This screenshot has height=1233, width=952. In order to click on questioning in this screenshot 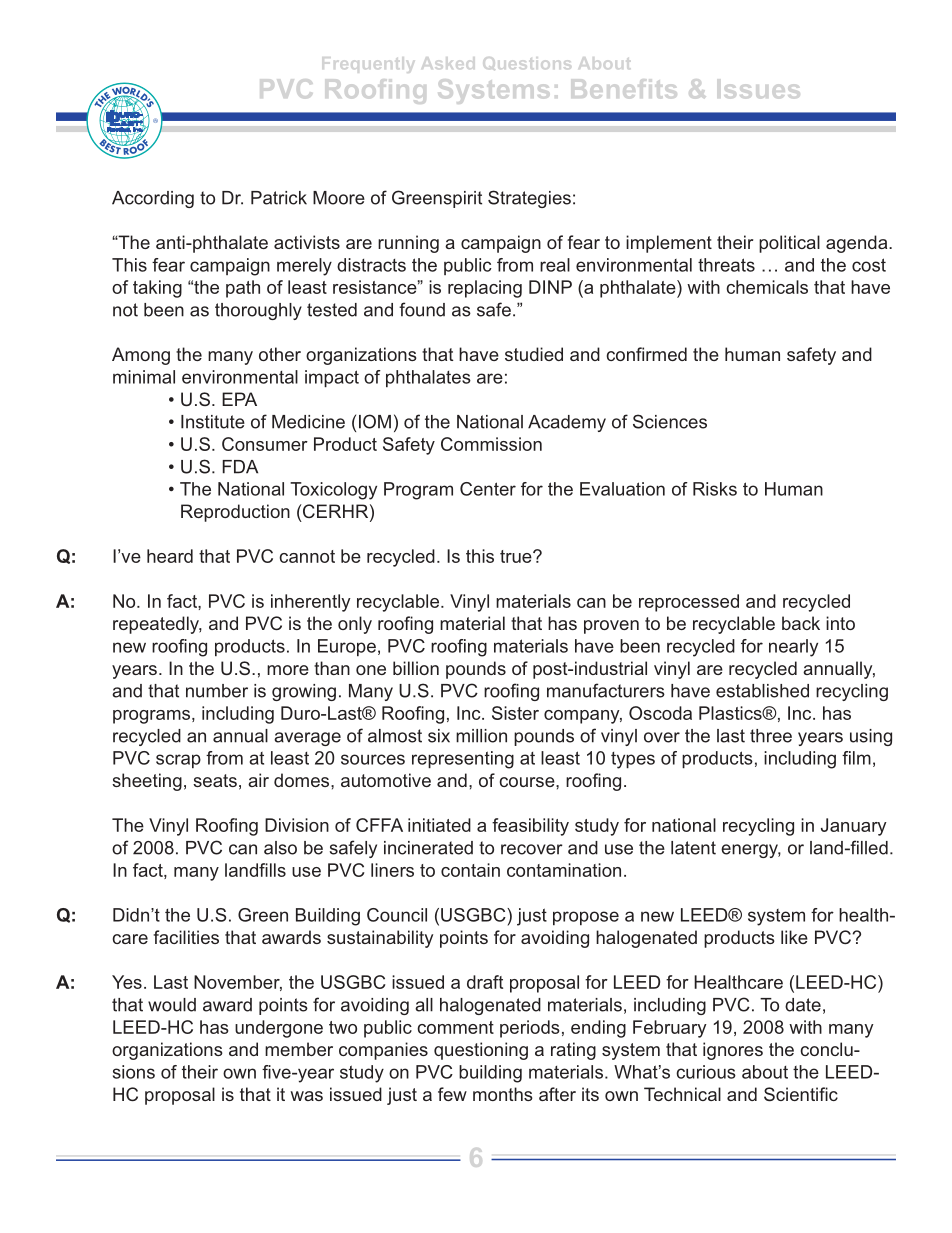, I will do `click(481, 1051)`.
